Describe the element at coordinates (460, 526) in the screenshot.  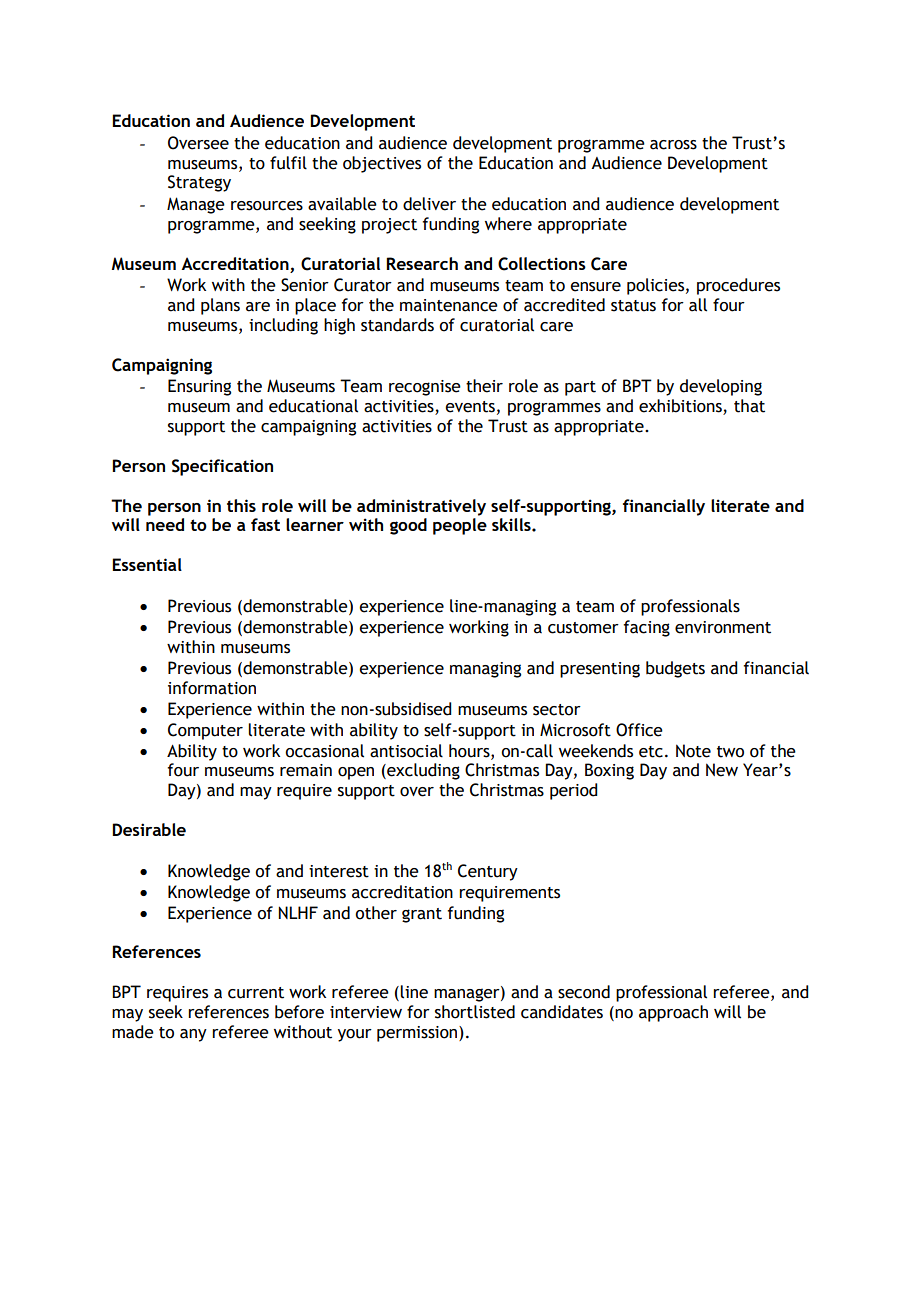
I see `people` at that location.
